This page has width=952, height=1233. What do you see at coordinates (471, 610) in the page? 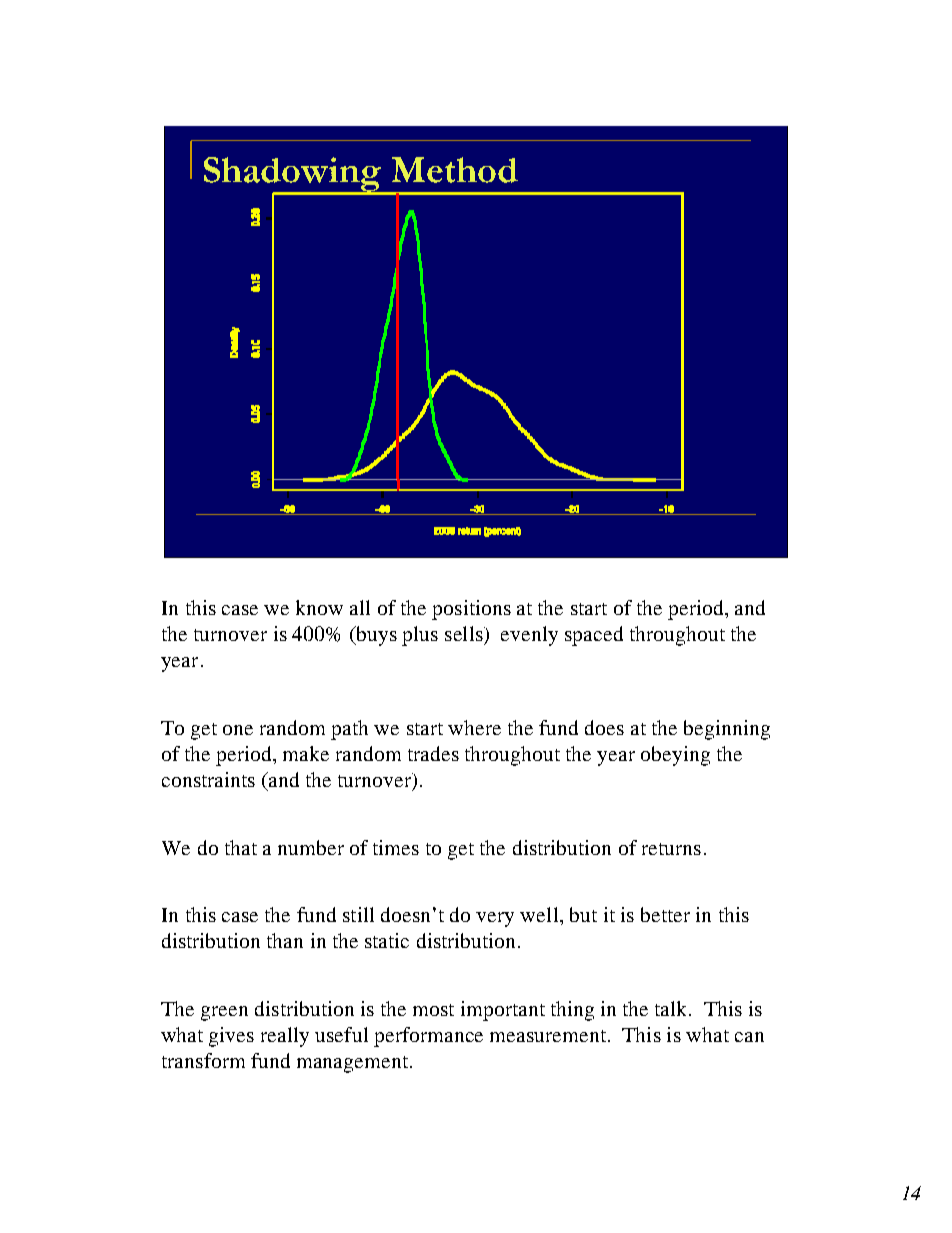
I see `positions` at bounding box center [471, 610].
